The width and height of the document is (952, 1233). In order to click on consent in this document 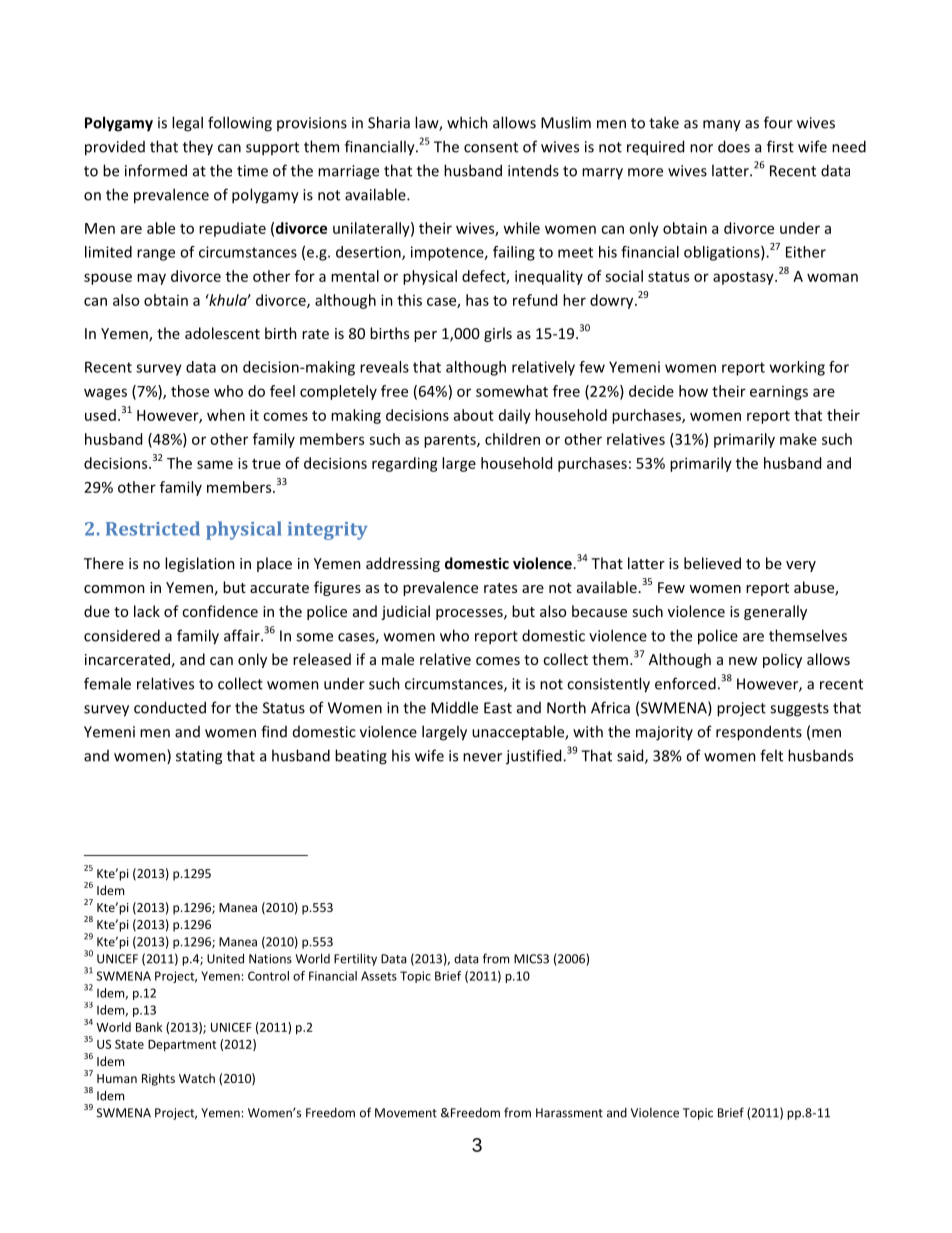, I will do `click(491, 147)`.
